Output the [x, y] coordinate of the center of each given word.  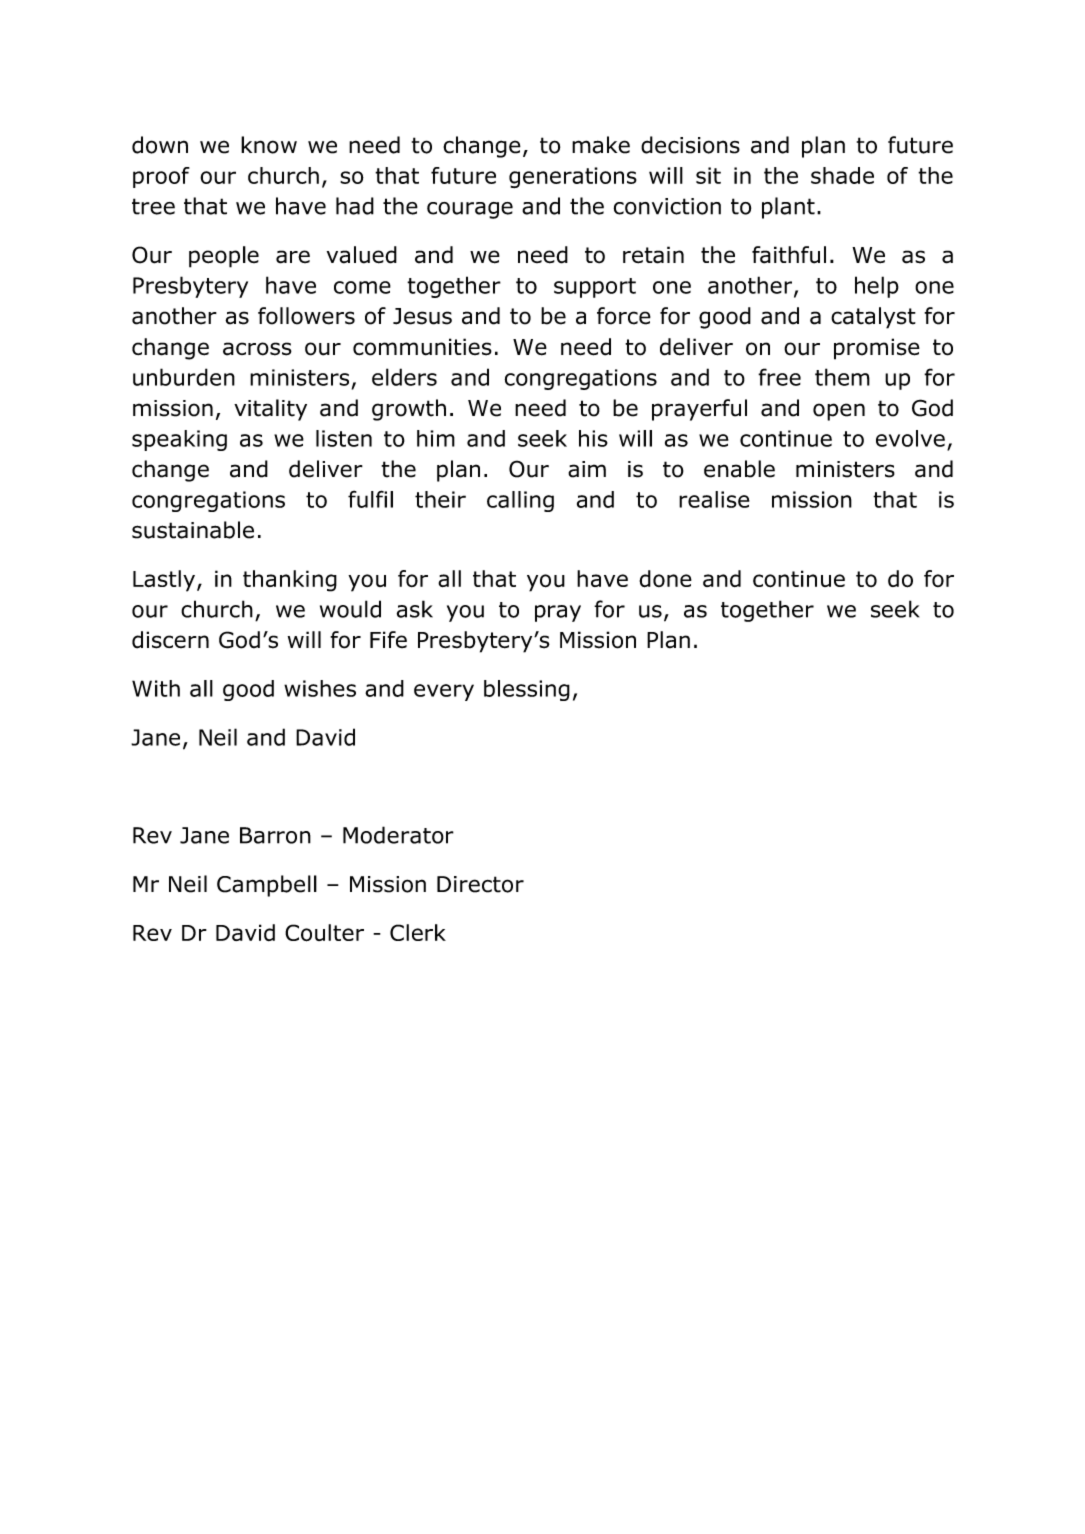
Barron [275, 835]
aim [587, 469]
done [665, 579]
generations [573, 177]
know [269, 145]
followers [306, 316]
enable [739, 469]
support [595, 288]
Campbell [267, 886]
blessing [527, 690]
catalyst [873, 318]
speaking [179, 440]
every [444, 692]
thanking [290, 581]
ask [415, 609]
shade [842, 175]
